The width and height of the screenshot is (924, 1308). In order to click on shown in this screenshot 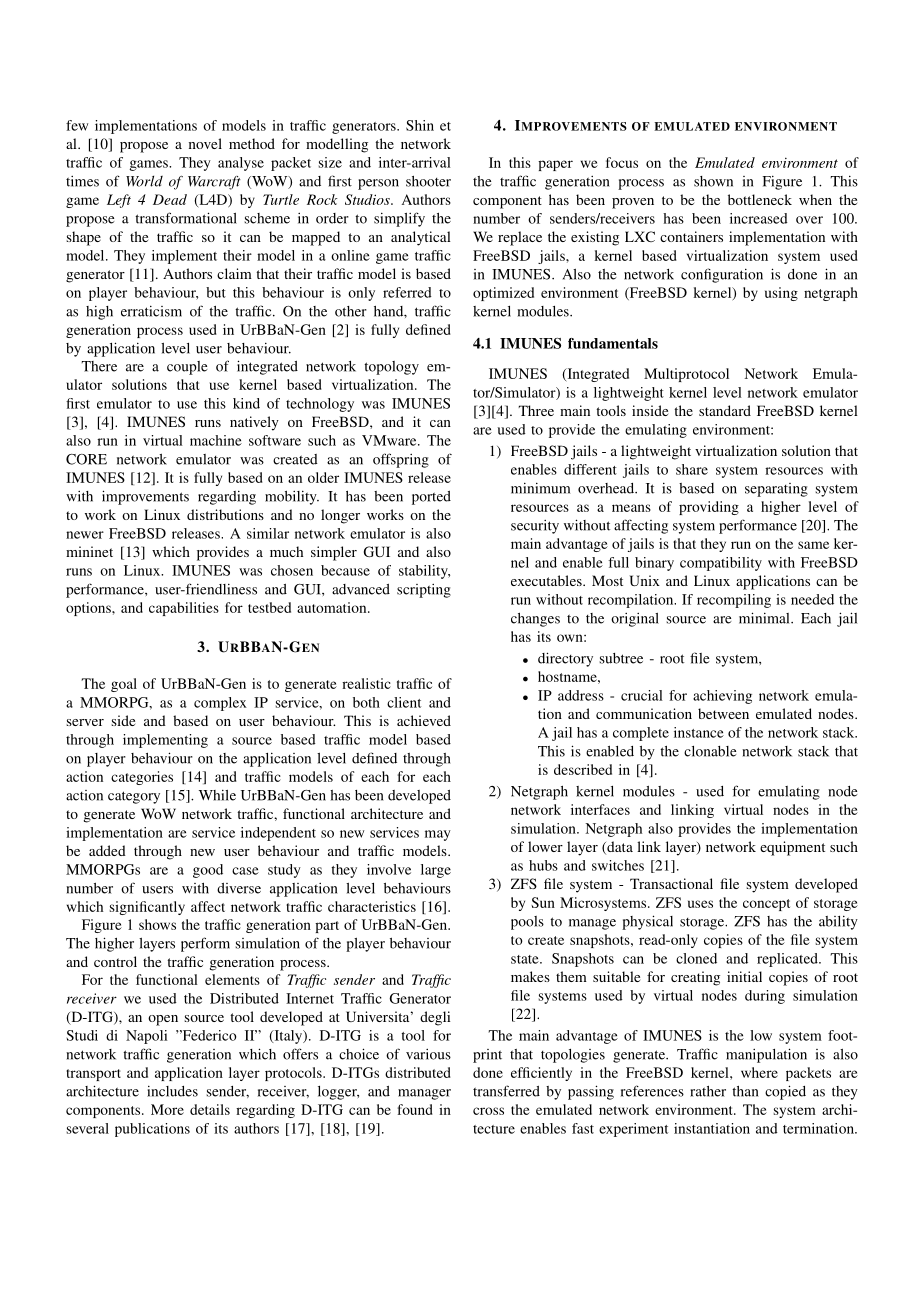, I will do `click(713, 181)`.
